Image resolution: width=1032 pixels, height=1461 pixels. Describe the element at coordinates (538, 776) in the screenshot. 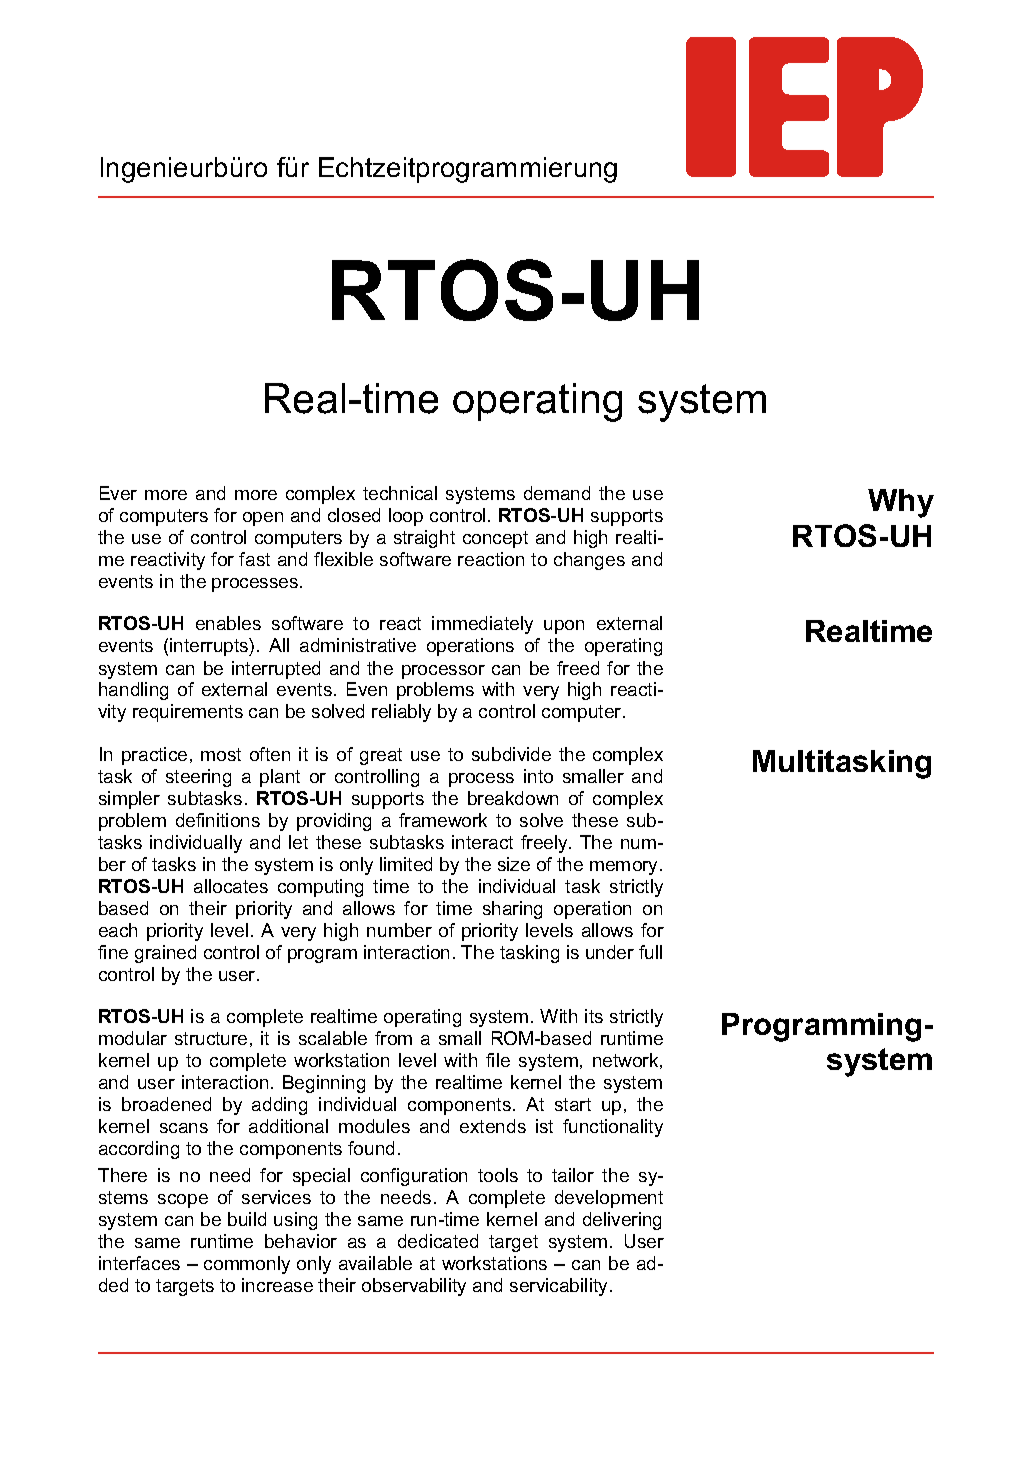

I see `into` at that location.
